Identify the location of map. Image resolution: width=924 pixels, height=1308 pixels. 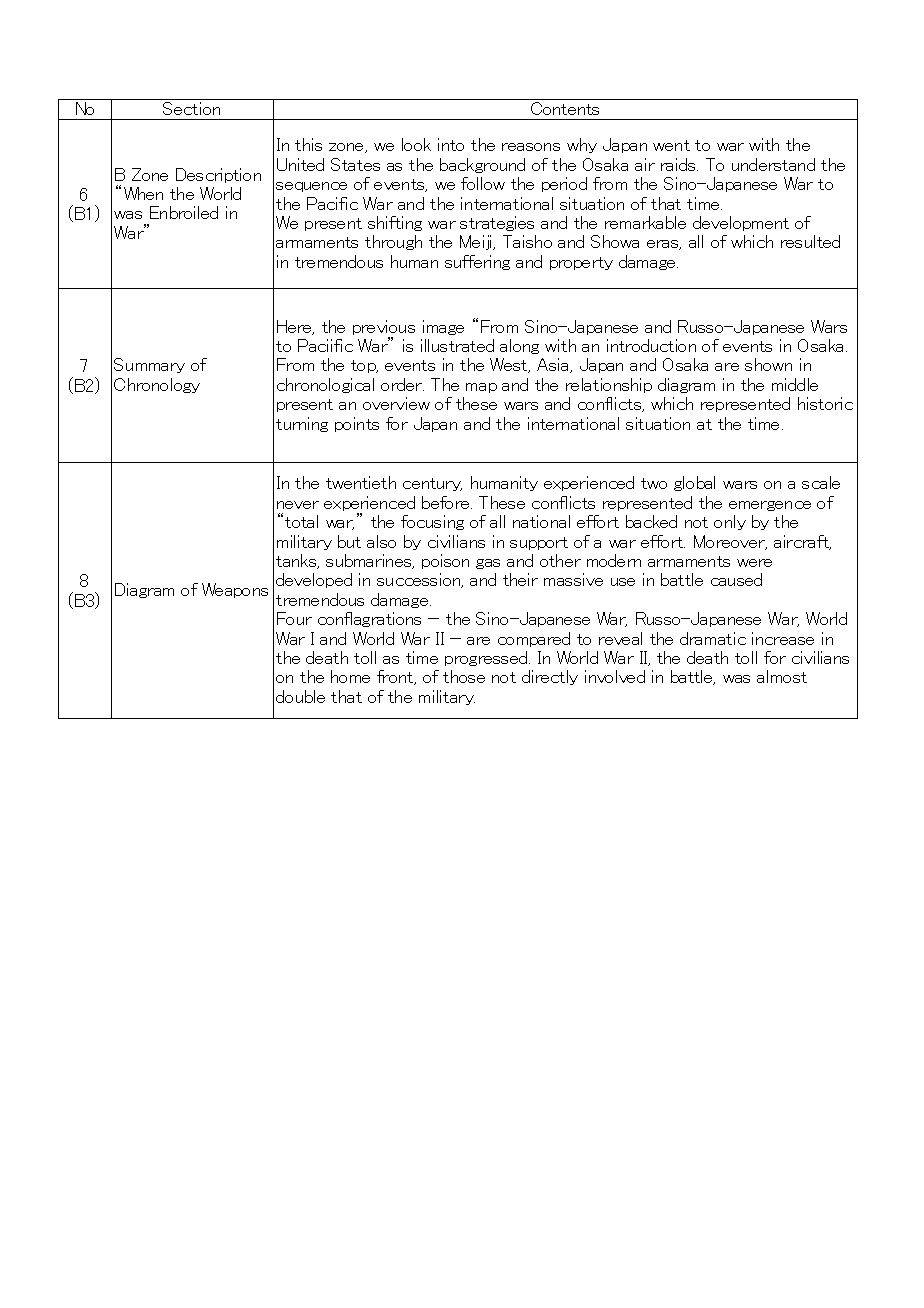
(481, 388).
